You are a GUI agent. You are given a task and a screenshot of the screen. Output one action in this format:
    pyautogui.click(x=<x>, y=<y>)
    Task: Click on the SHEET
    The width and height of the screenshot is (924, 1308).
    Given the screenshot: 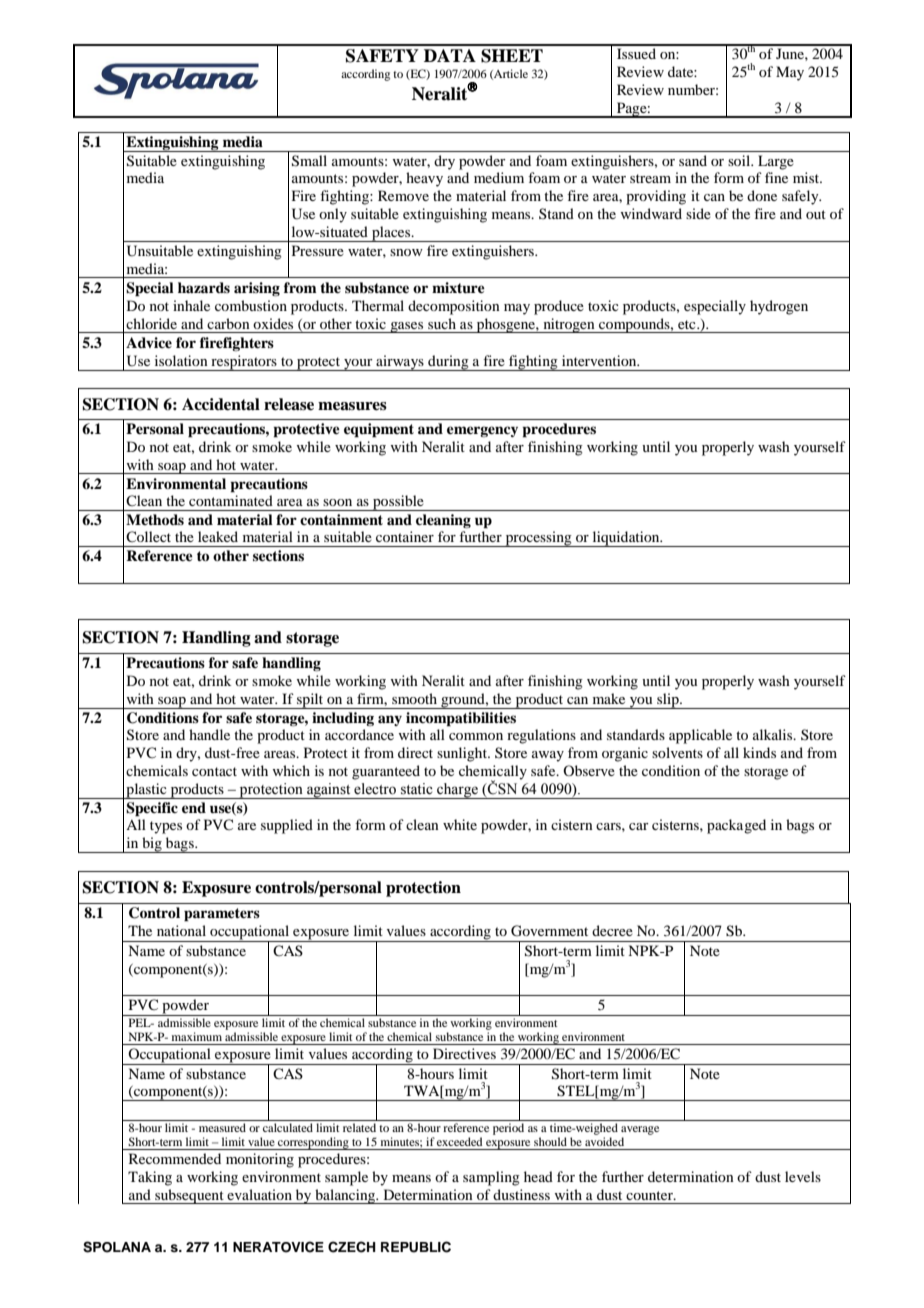 What is the action you would take?
    pyautogui.click(x=512, y=56)
